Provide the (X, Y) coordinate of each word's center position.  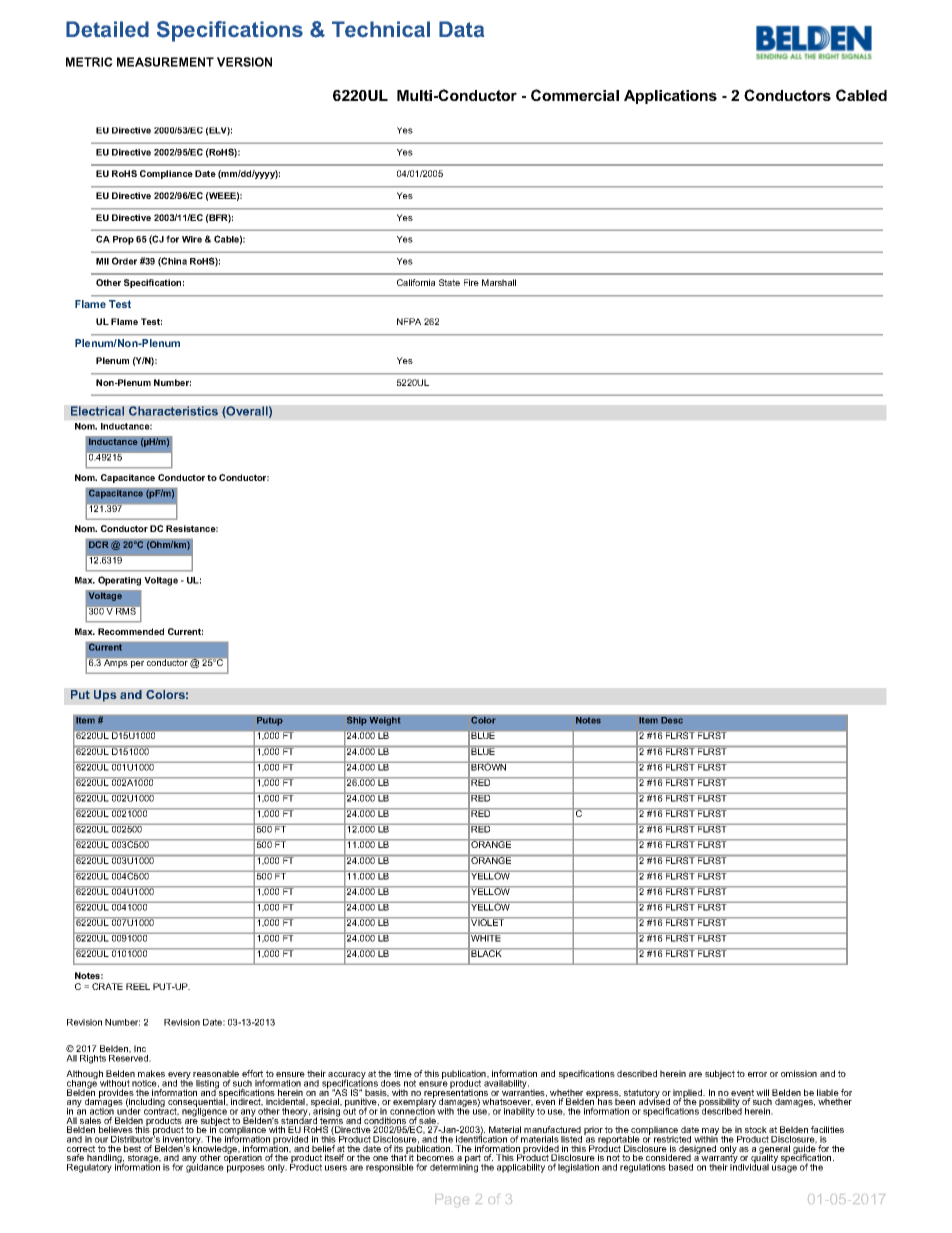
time (403, 1073)
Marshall (499, 282)
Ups (105, 696)
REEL (138, 986)
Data (461, 29)
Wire (192, 239)
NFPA (409, 321)
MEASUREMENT (165, 62)
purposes (246, 1169)
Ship (357, 721)
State (449, 282)
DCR (99, 544)
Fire (471, 282)
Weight (385, 721)
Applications (670, 97)
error (757, 1074)
